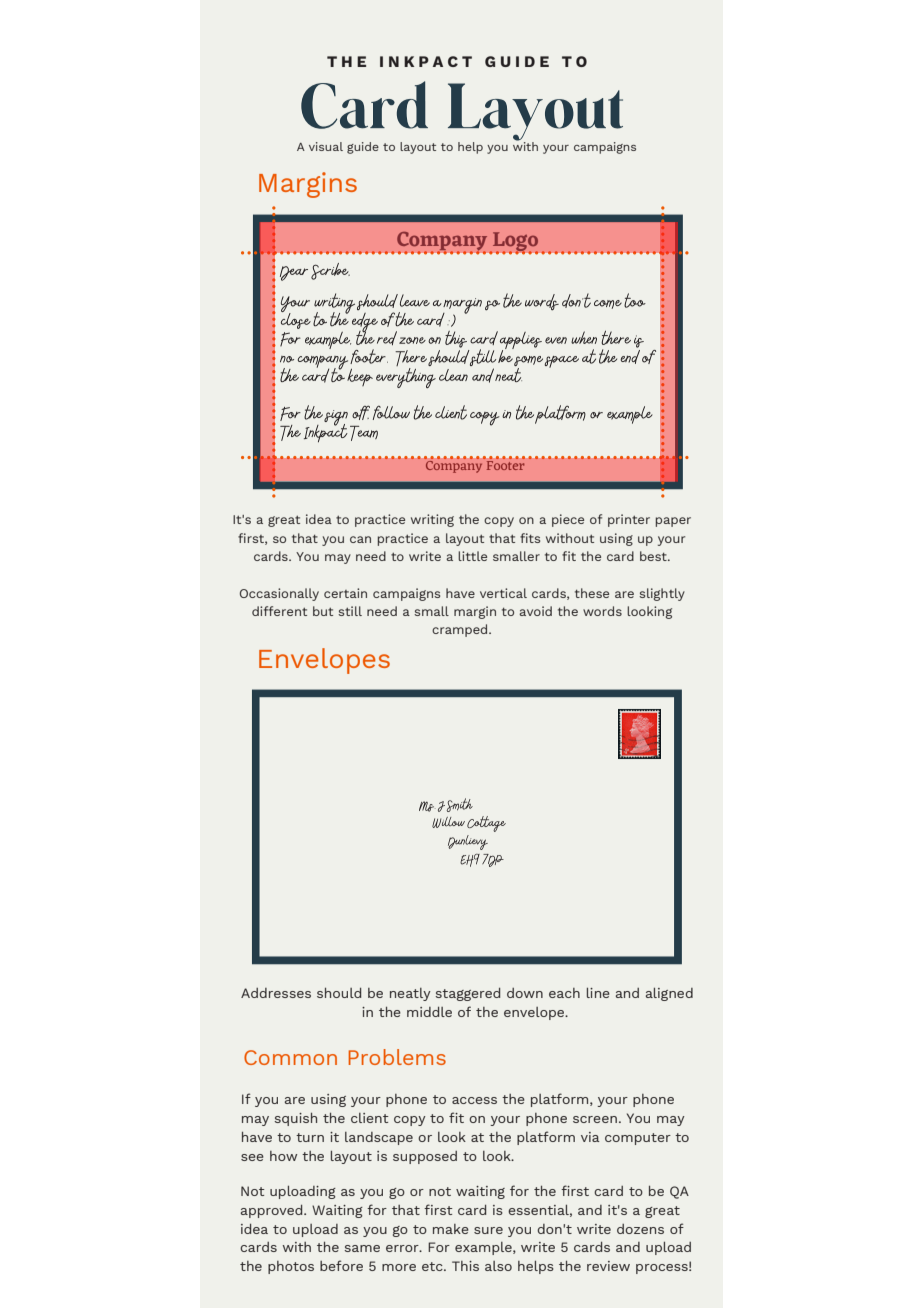 Image resolution: width=924 pixels, height=1308 pixels. Describe the element at coordinates (291, 1267) in the image. I see `photos` at that location.
